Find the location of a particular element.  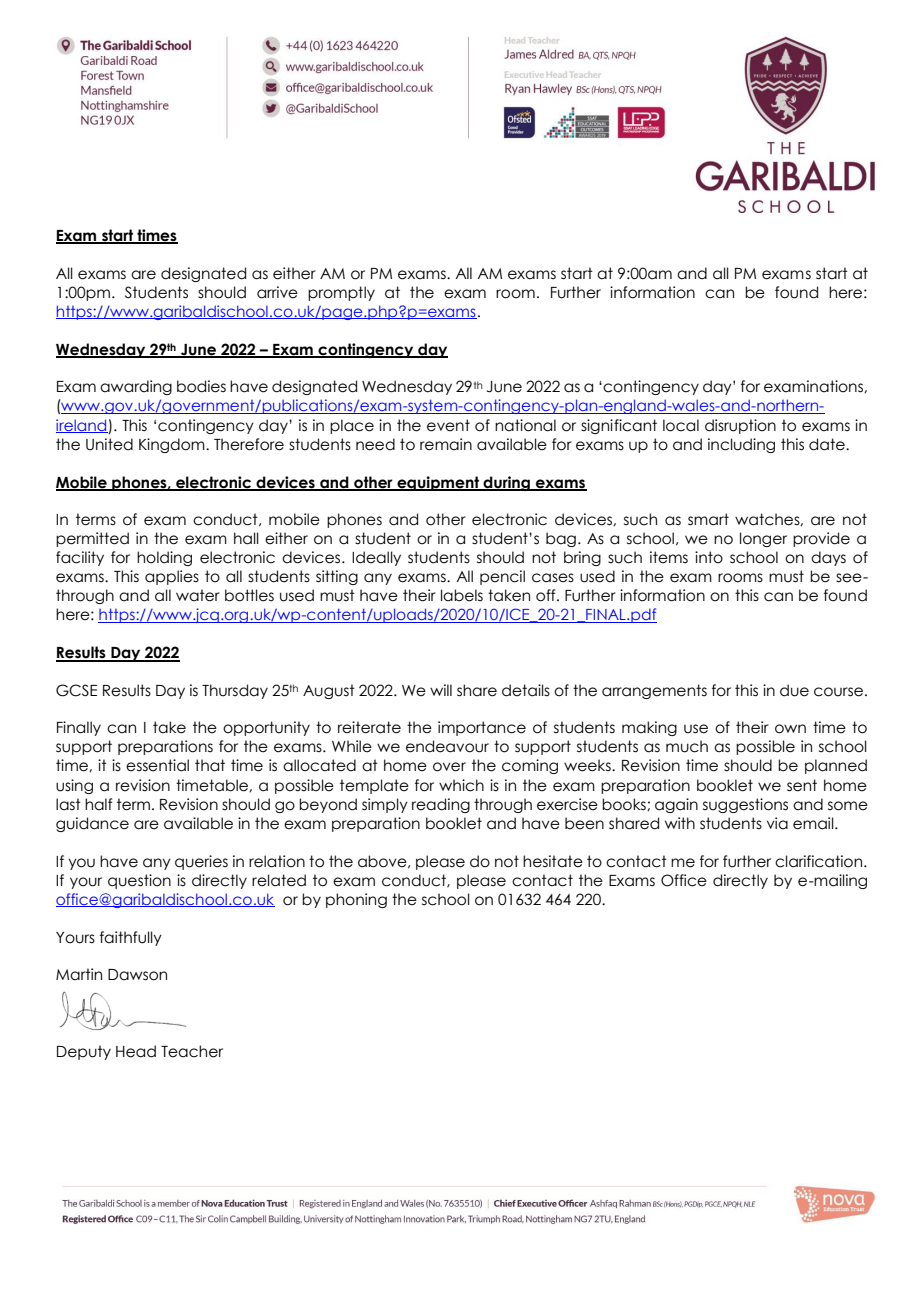

suggestions is located at coordinates (745, 805).
